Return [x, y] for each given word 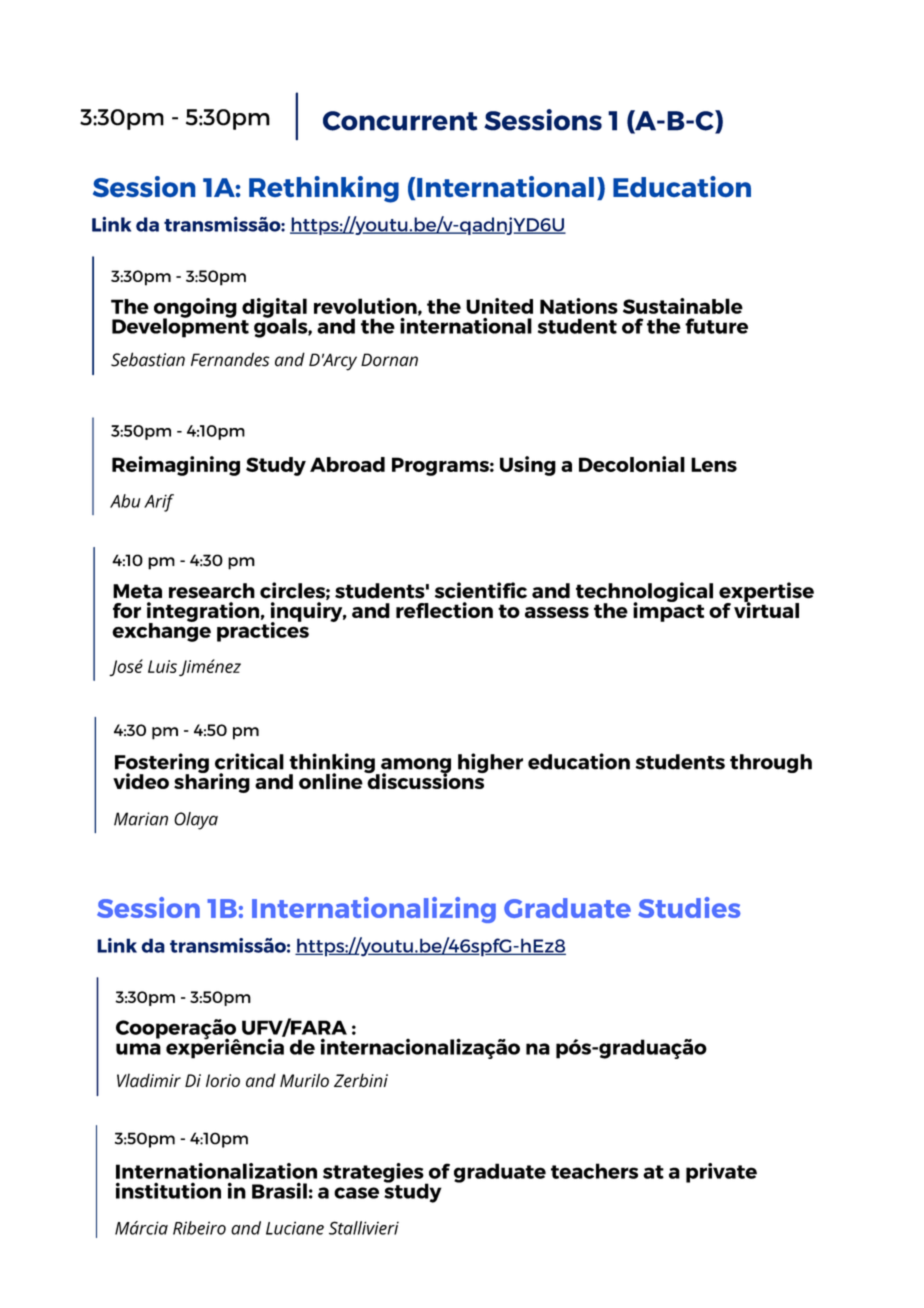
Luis [162, 666]
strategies [374, 1174]
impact [668, 611]
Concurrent [400, 121]
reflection [444, 610]
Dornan [389, 360]
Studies [689, 907]
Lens [714, 464]
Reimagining [176, 466]
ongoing [195, 309]
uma [138, 1049]
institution [168, 1190]
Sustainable [683, 306]
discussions [425, 780]
